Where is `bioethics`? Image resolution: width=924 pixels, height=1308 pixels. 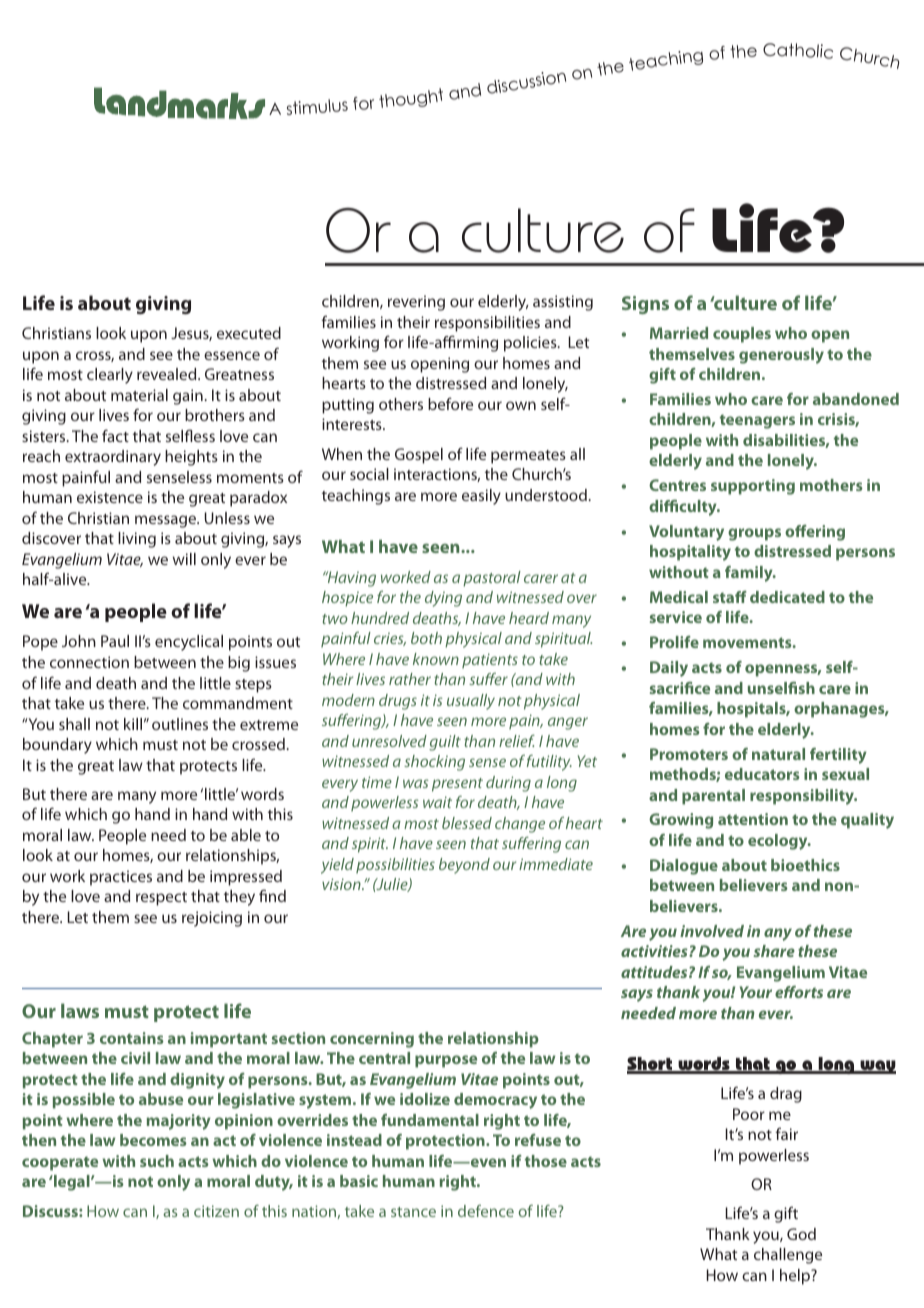 bioethics is located at coordinates (805, 865).
